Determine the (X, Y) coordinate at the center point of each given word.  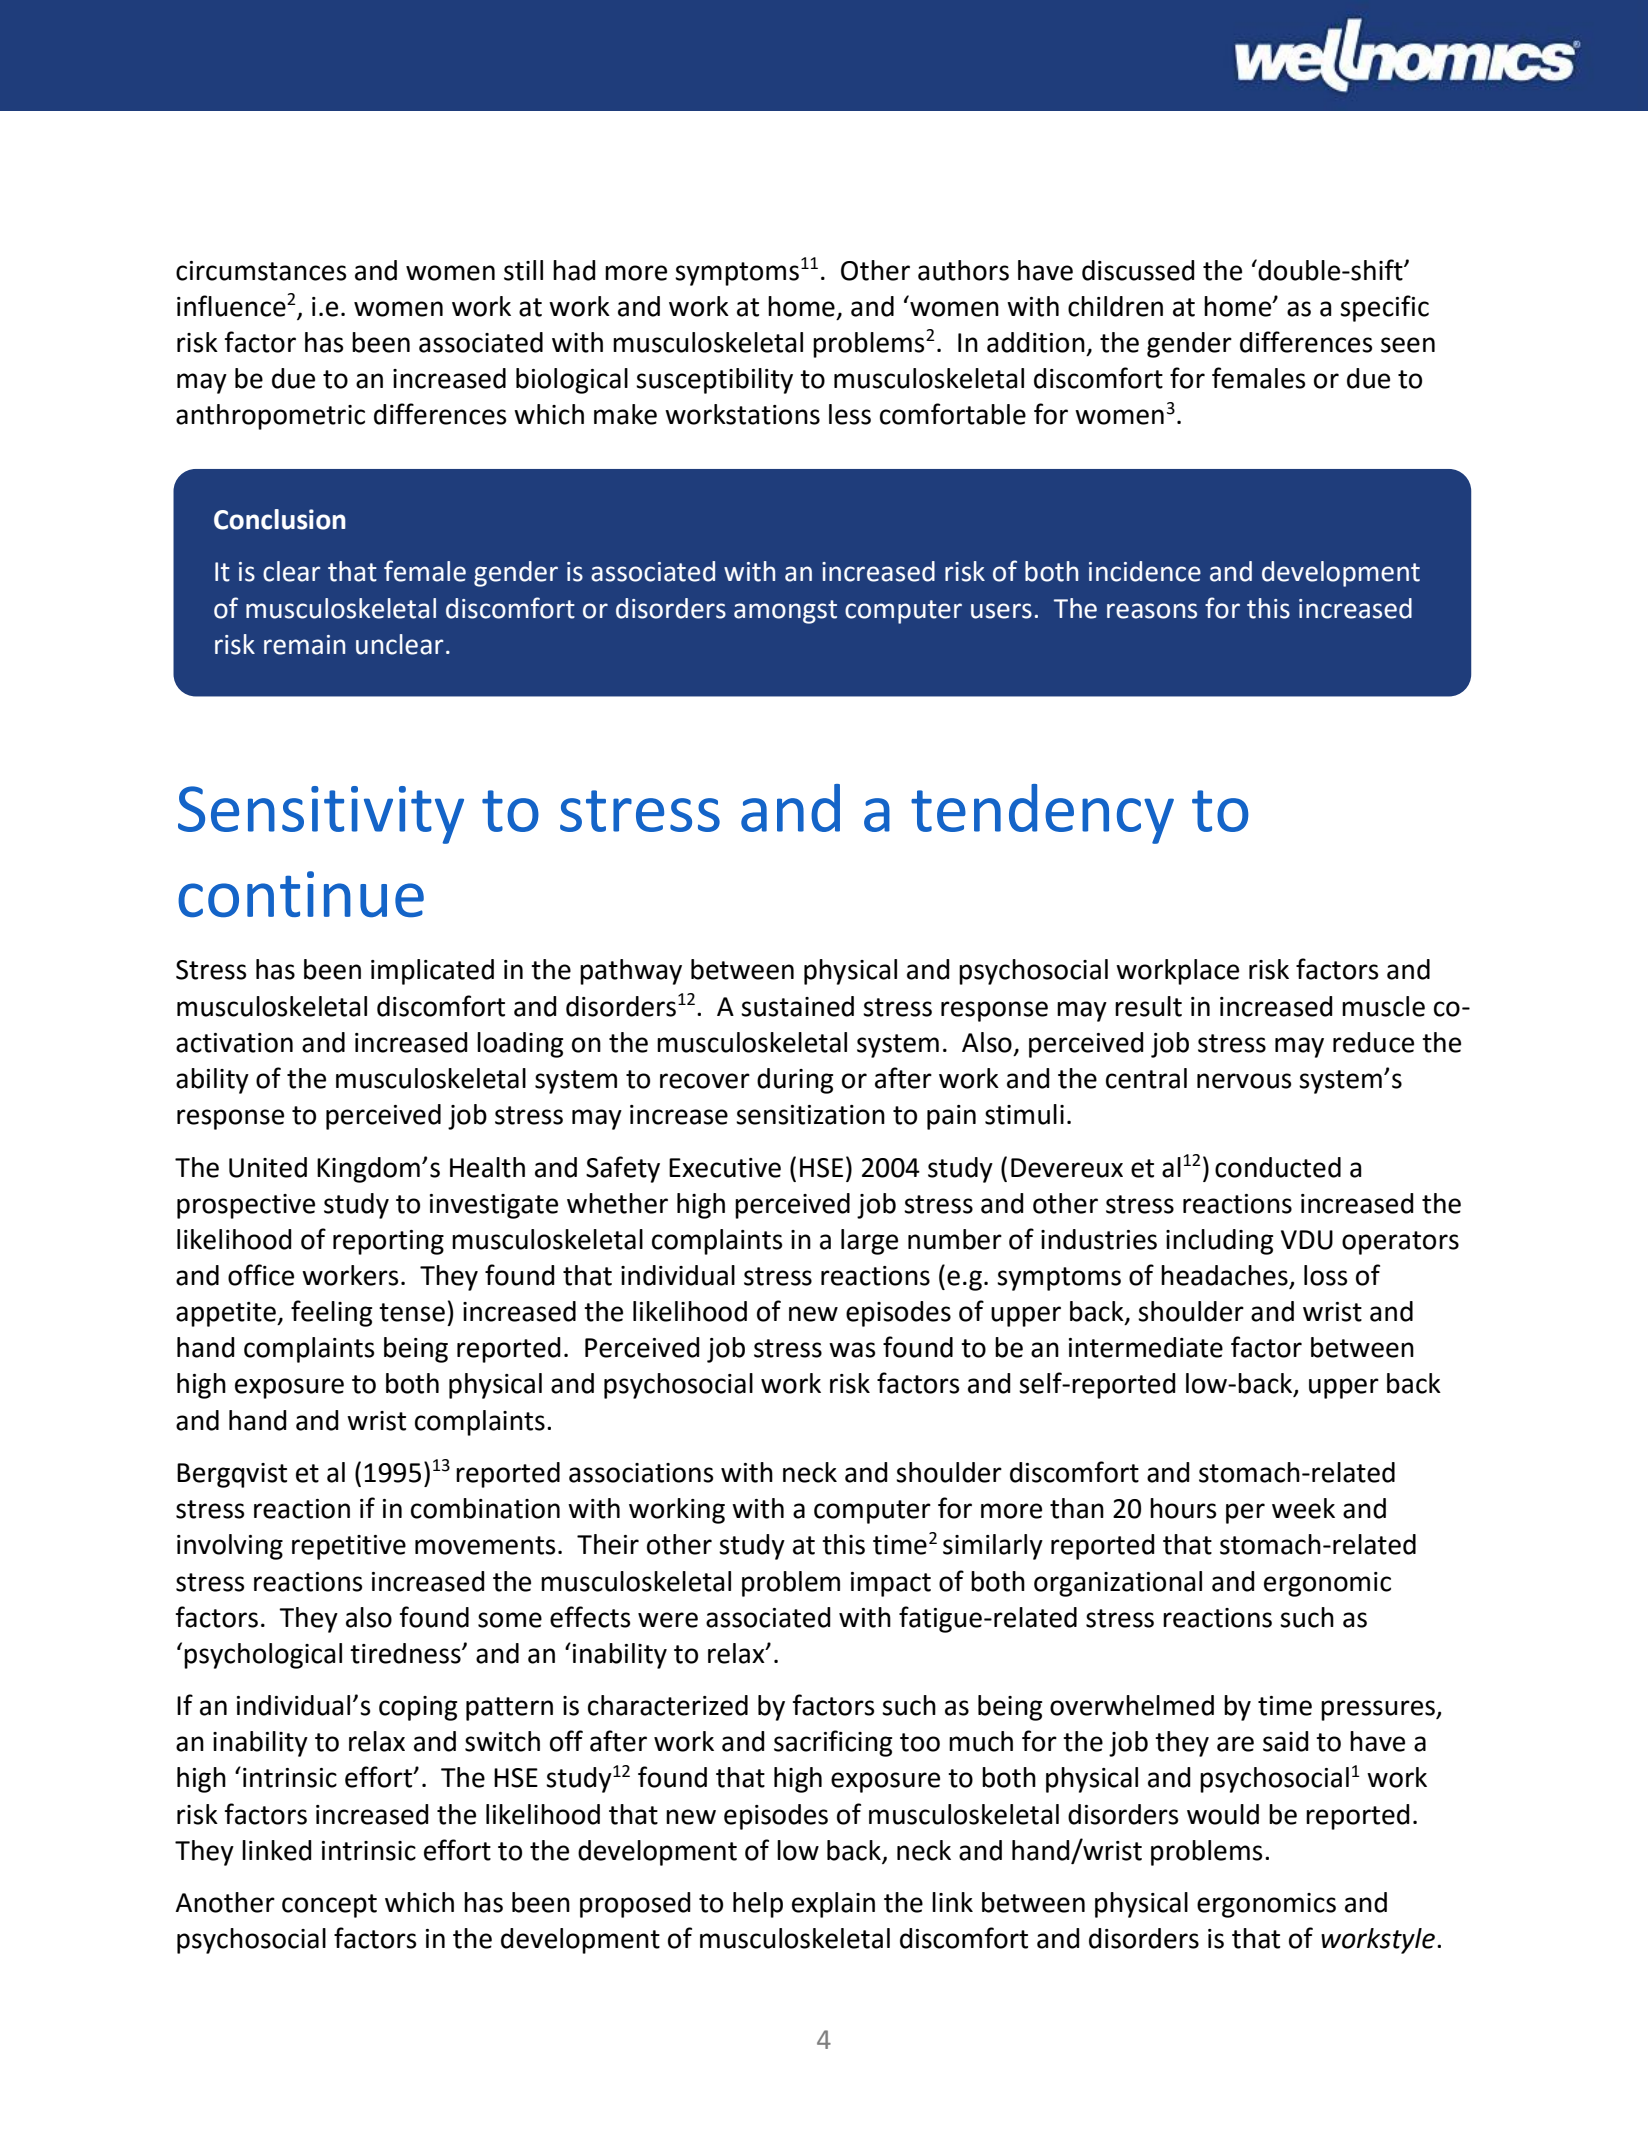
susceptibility (714, 381)
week (1303, 1508)
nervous (1244, 1081)
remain (304, 645)
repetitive (349, 1547)
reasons (1152, 611)
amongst (785, 612)
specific (1384, 308)
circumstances (261, 271)
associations (641, 1473)
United (268, 1167)
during (795, 1081)
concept (329, 1906)
